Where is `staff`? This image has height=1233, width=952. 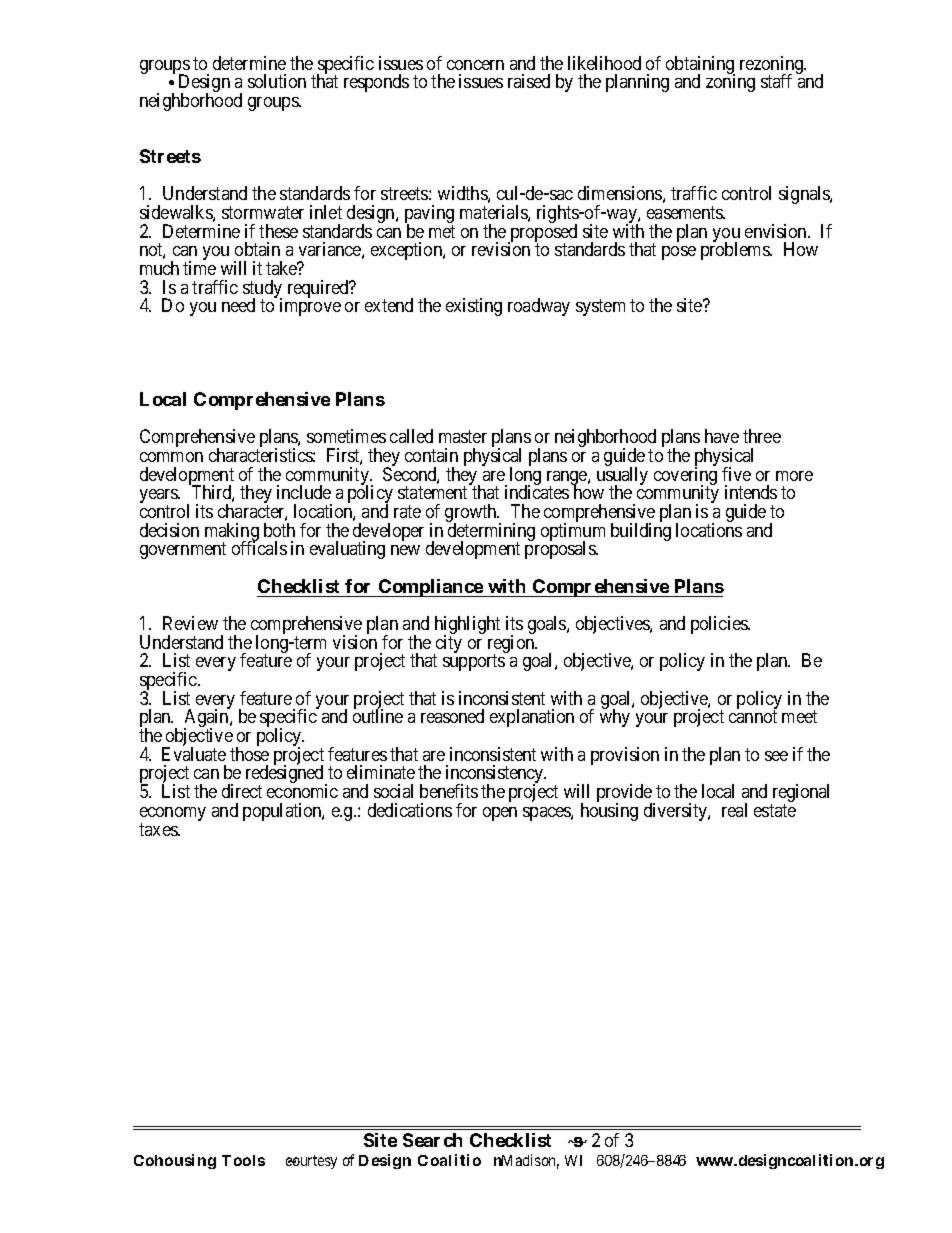 staff is located at coordinates (776, 81).
